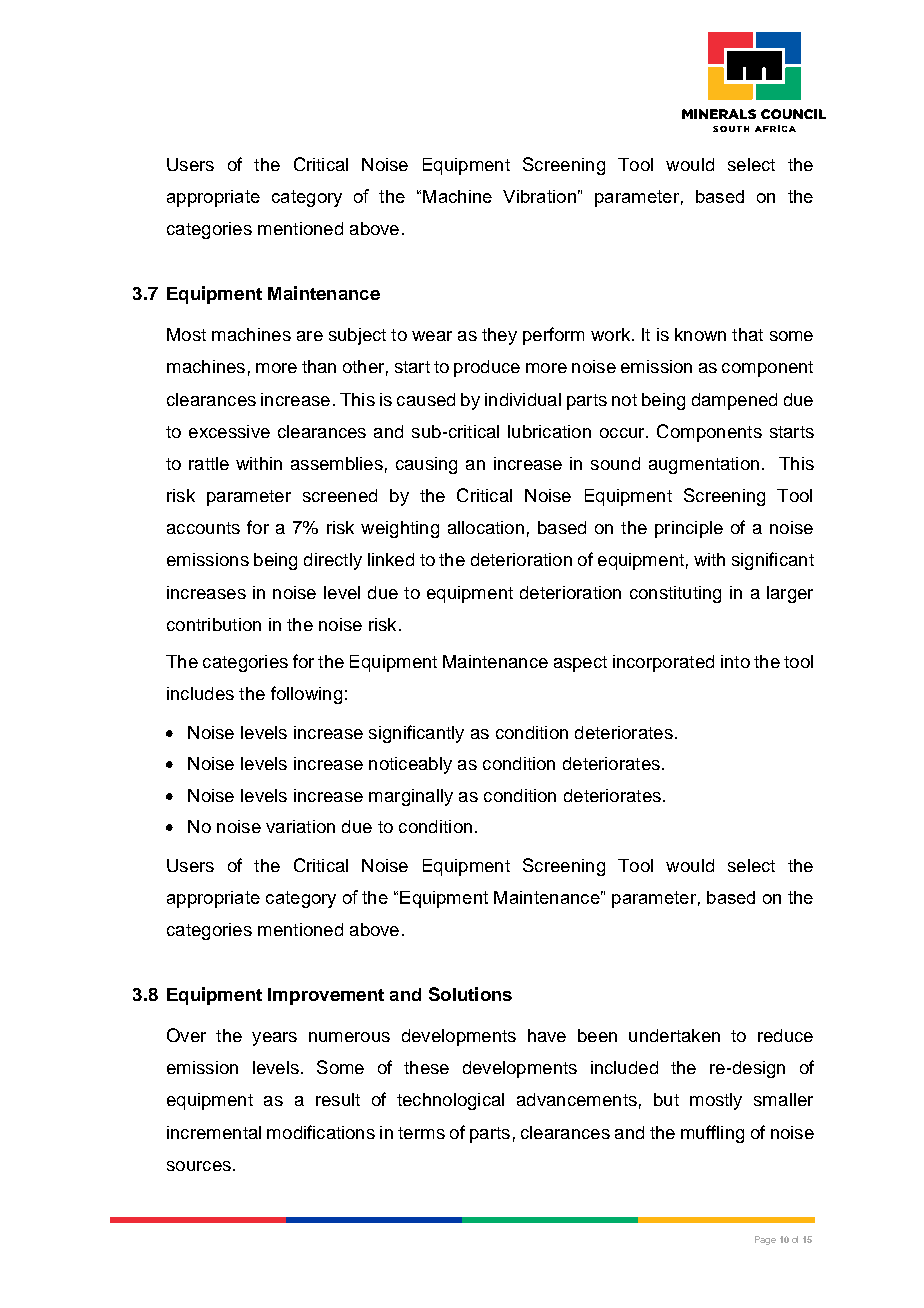  What do you see at coordinates (306, 695) in the screenshot?
I see `following` at bounding box center [306, 695].
